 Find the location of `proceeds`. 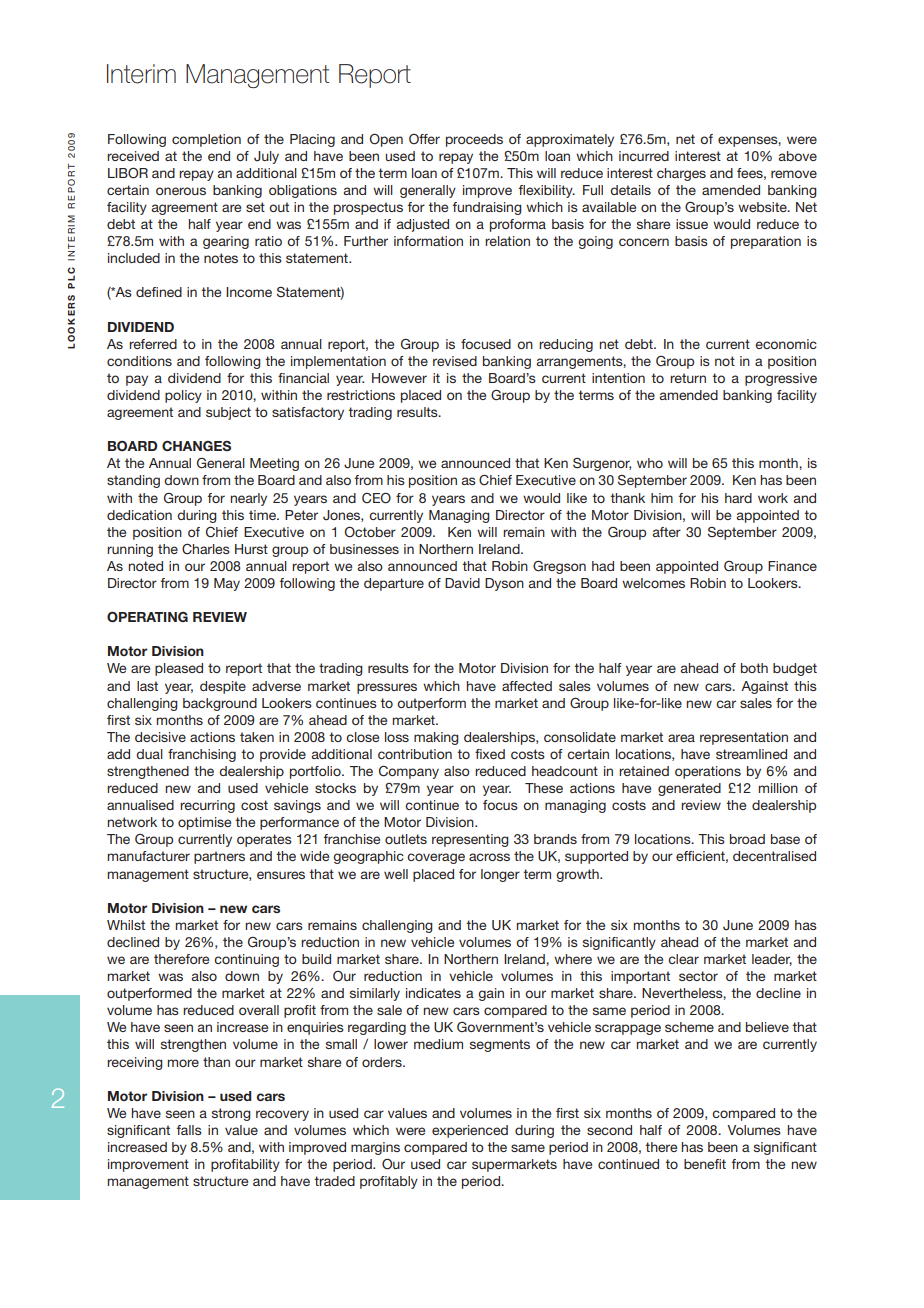

proceeds is located at coordinates (474, 140).
